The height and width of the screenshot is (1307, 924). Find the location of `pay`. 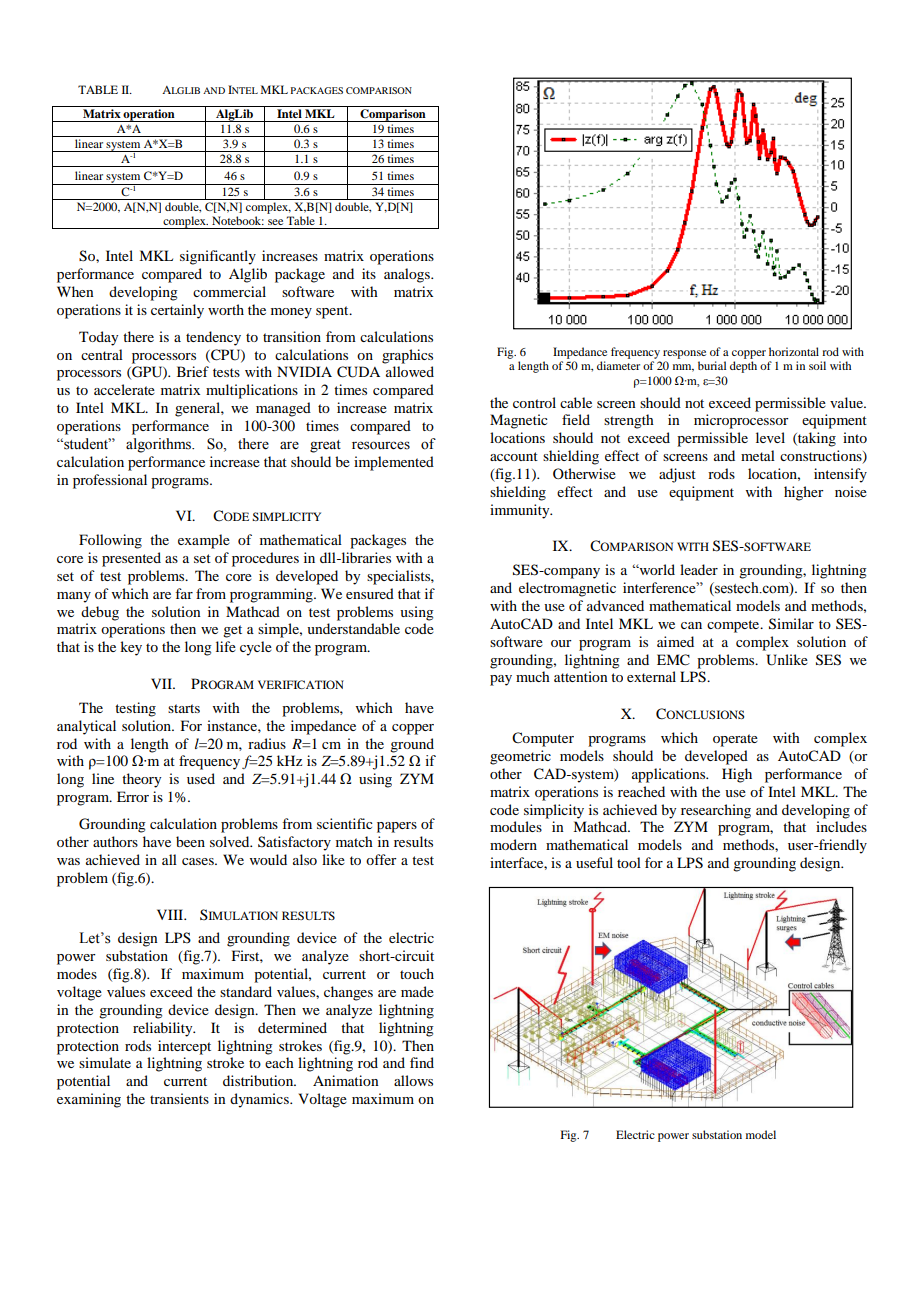

pay is located at coordinates (501, 680).
